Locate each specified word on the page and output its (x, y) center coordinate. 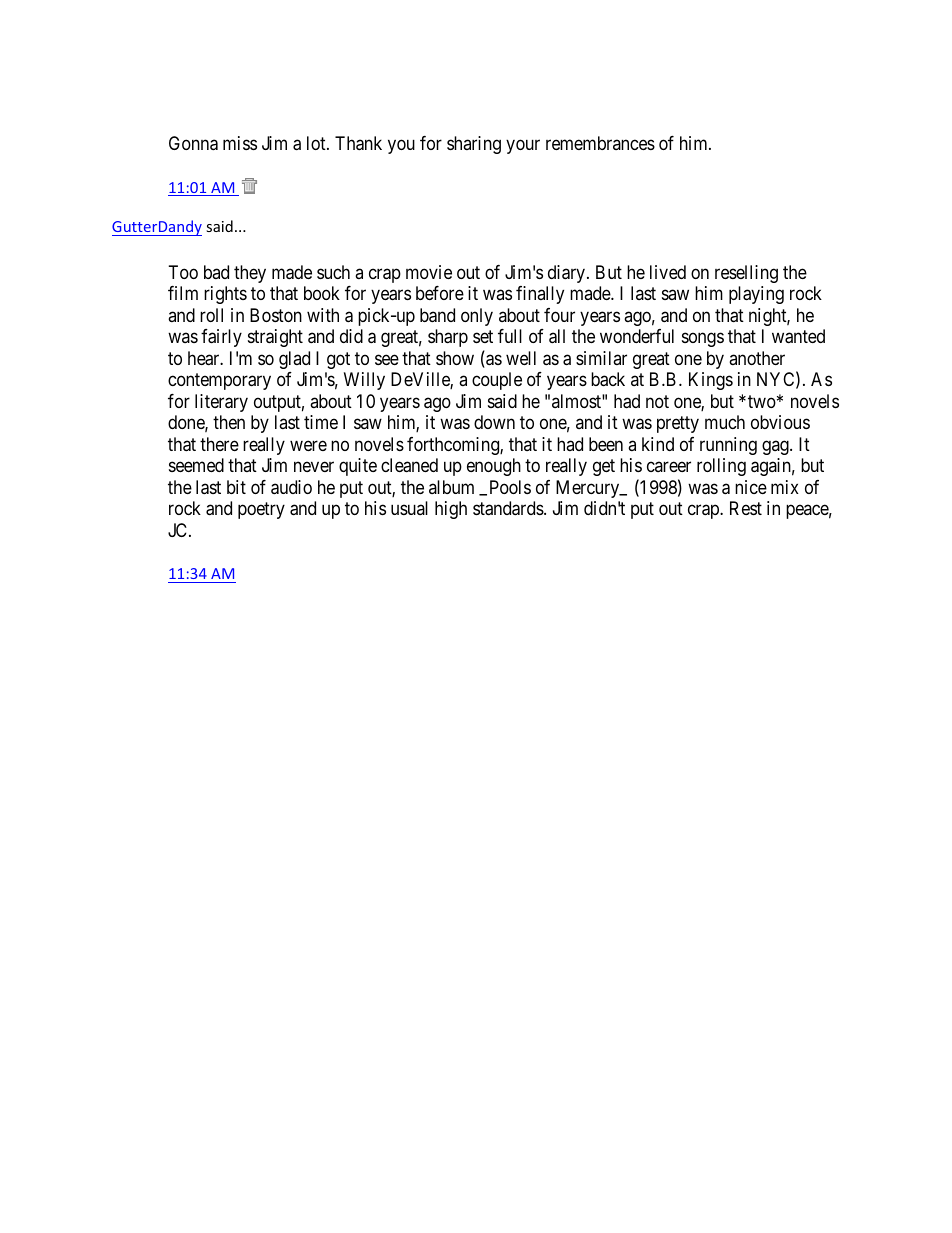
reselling (746, 274)
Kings (711, 381)
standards (509, 508)
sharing (474, 145)
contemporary (219, 382)
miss (240, 143)
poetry (261, 511)
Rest (746, 508)
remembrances (600, 143)
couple (497, 381)
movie (429, 272)
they (250, 274)
